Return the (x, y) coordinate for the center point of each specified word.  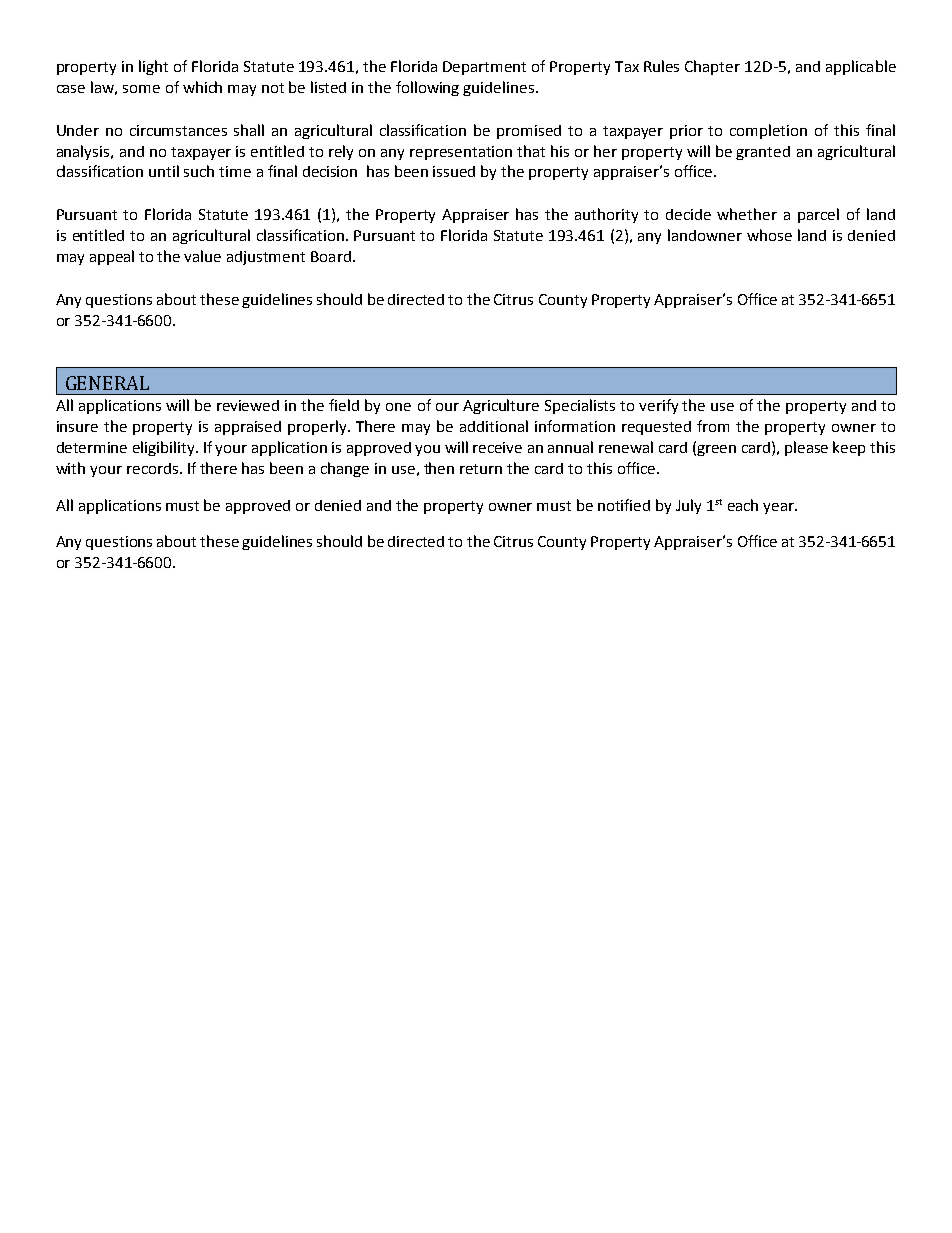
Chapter (712, 67)
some (141, 89)
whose (769, 235)
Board (331, 256)
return (481, 469)
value (202, 256)
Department (484, 68)
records (154, 468)
